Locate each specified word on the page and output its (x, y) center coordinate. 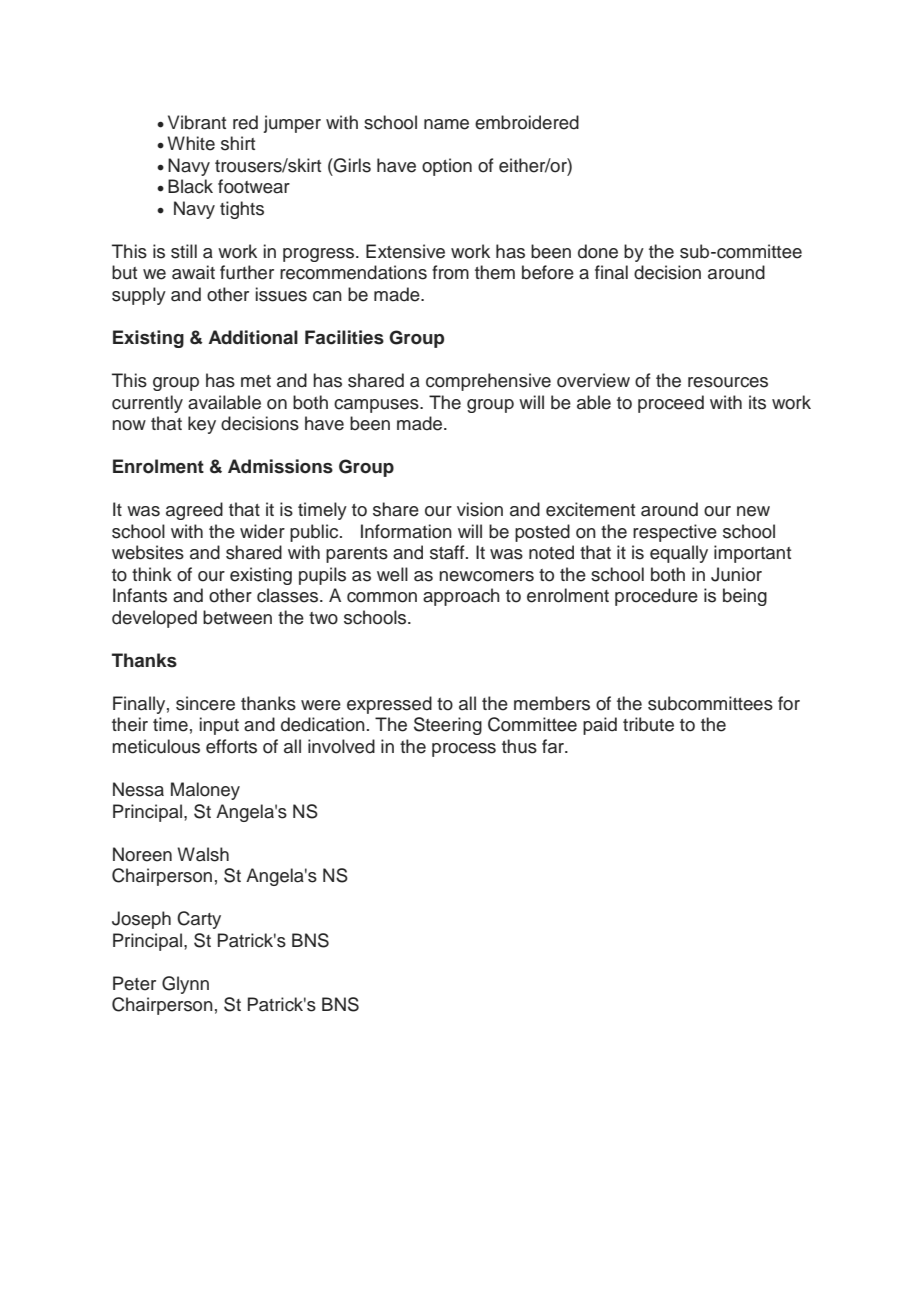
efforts (231, 746)
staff (448, 552)
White (191, 143)
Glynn (185, 985)
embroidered (527, 122)
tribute (648, 724)
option (447, 167)
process (464, 750)
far (554, 746)
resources (728, 382)
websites (148, 552)
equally (679, 554)
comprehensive (488, 382)
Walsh (203, 854)
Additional (253, 337)
